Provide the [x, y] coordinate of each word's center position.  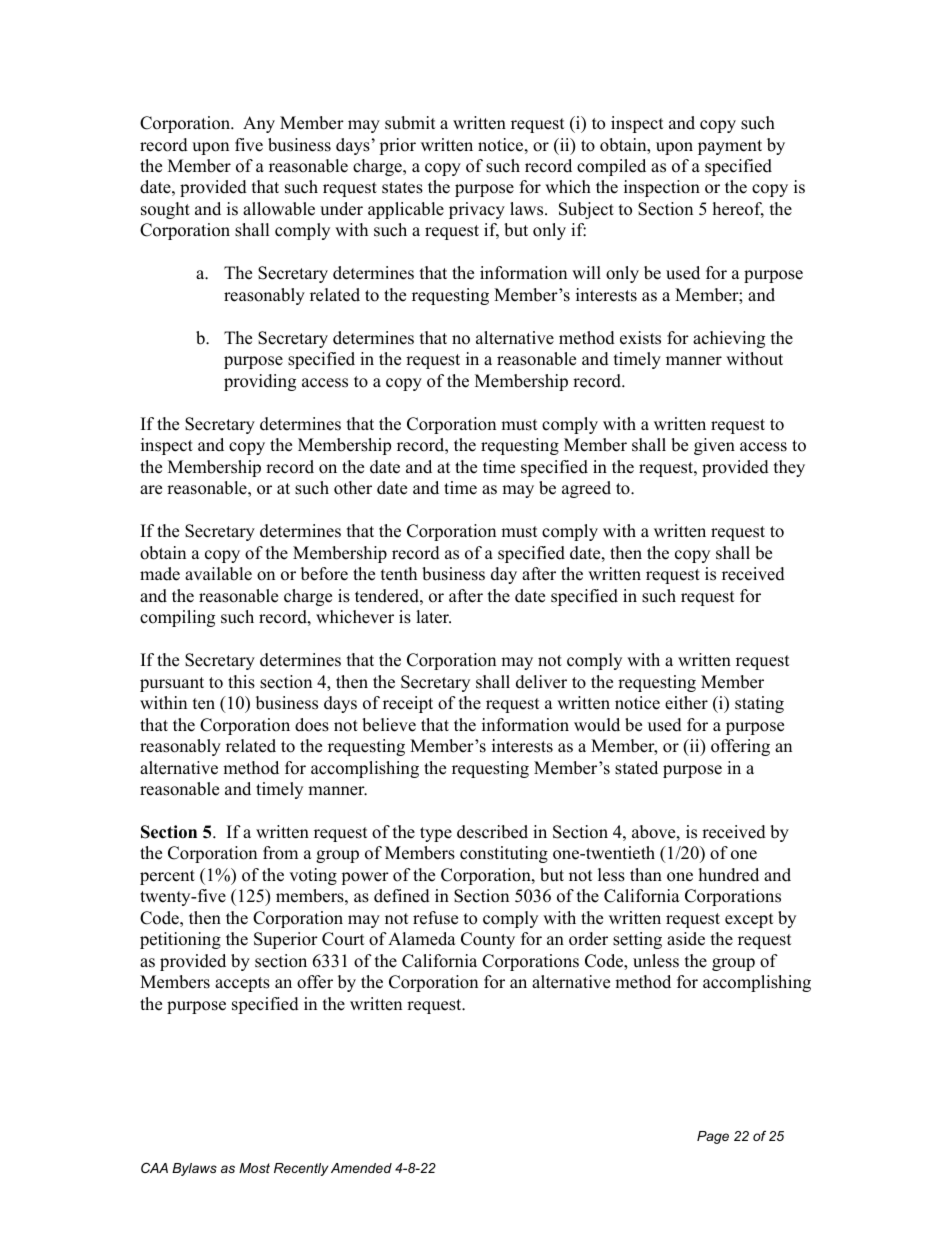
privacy [477, 210]
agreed [586, 489]
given [714, 446]
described [492, 832]
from [280, 853]
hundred [729, 875]
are [151, 490]
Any [259, 124]
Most [254, 1168]
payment [730, 147]
